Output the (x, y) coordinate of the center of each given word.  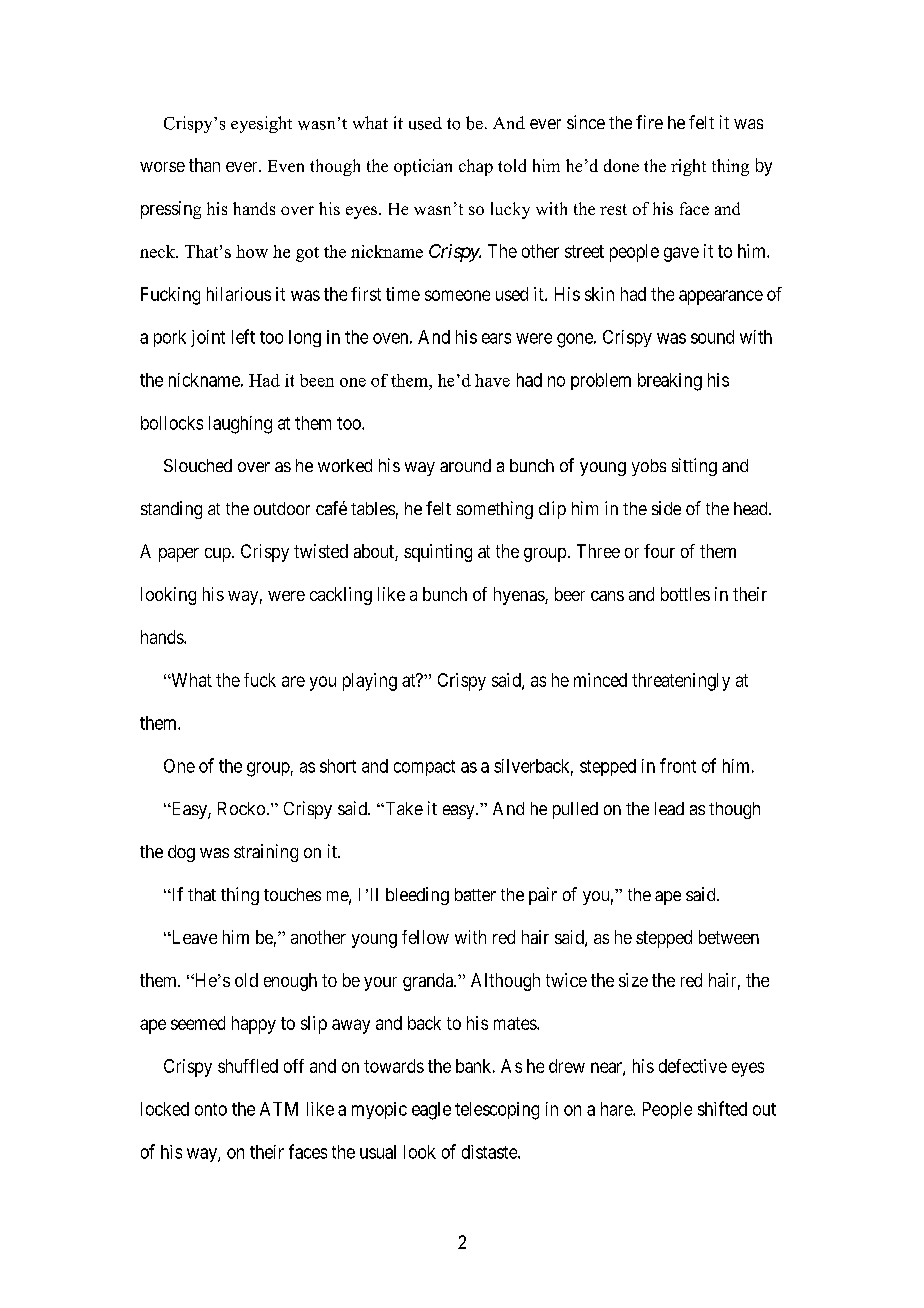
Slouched (198, 465)
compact (424, 768)
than (204, 165)
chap (476, 167)
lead (669, 808)
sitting (694, 467)
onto (211, 1109)
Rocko (241, 808)
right (688, 167)
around (465, 465)
